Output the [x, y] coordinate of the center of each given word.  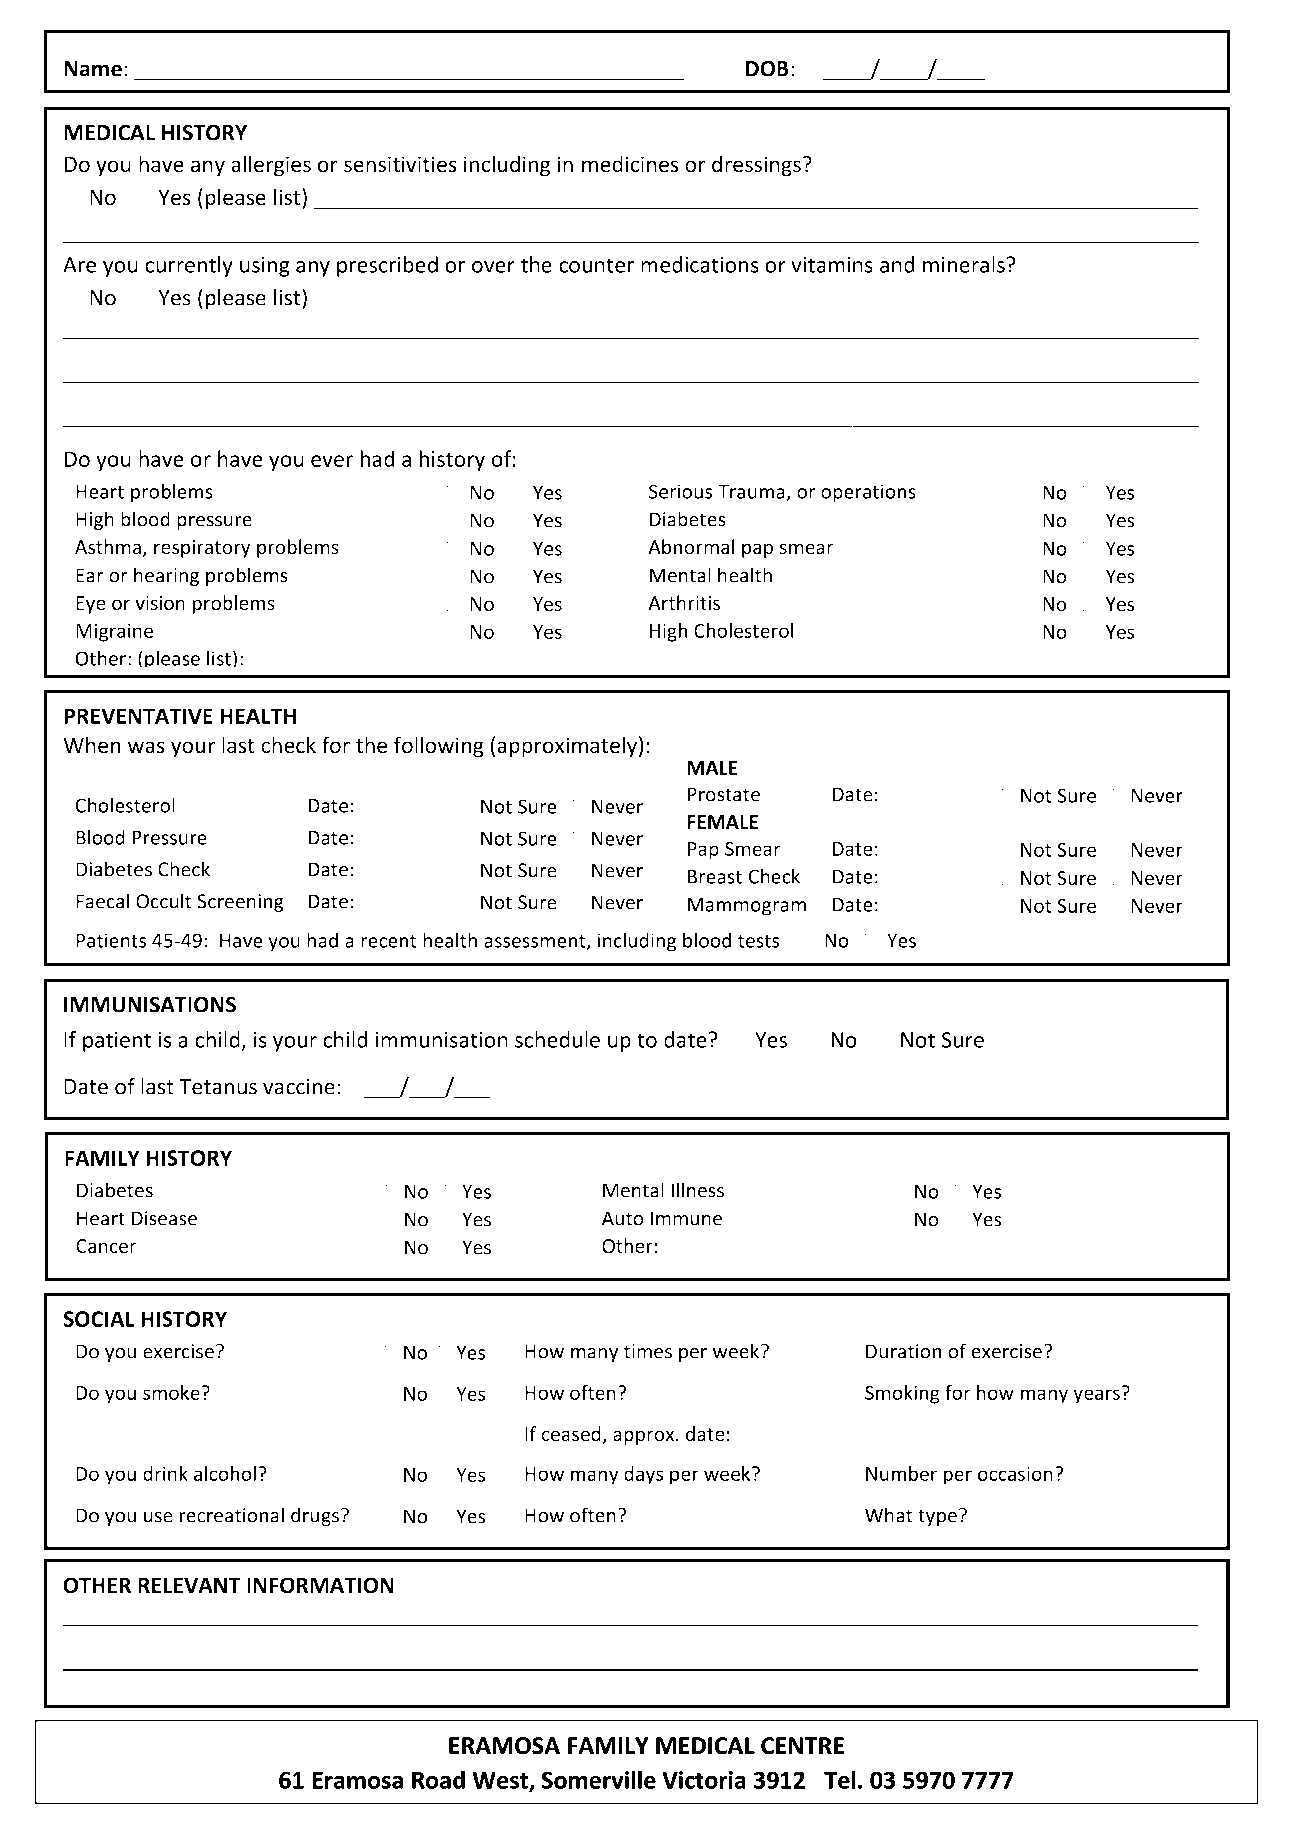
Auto [623, 1218]
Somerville [598, 1779]
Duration [903, 1351]
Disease [164, 1218]
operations [868, 493]
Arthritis [684, 603]
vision [160, 603]
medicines [630, 164]
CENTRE [802, 1746]
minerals [964, 264]
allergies [271, 166]
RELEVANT [189, 1585]
